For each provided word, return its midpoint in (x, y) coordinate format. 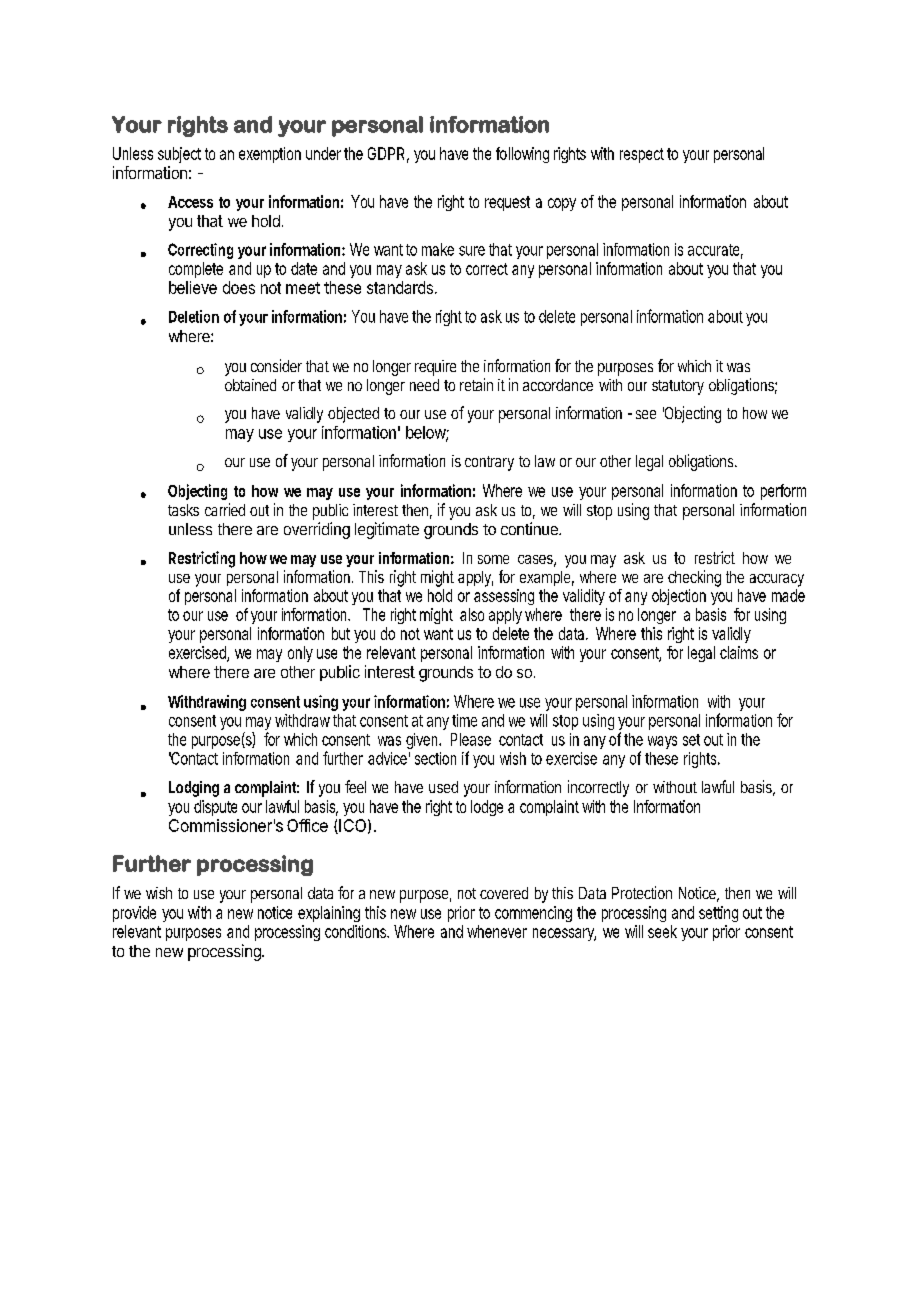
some (493, 559)
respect (642, 155)
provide (134, 914)
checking (694, 578)
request (507, 203)
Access (190, 202)
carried (225, 509)
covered (504, 893)
